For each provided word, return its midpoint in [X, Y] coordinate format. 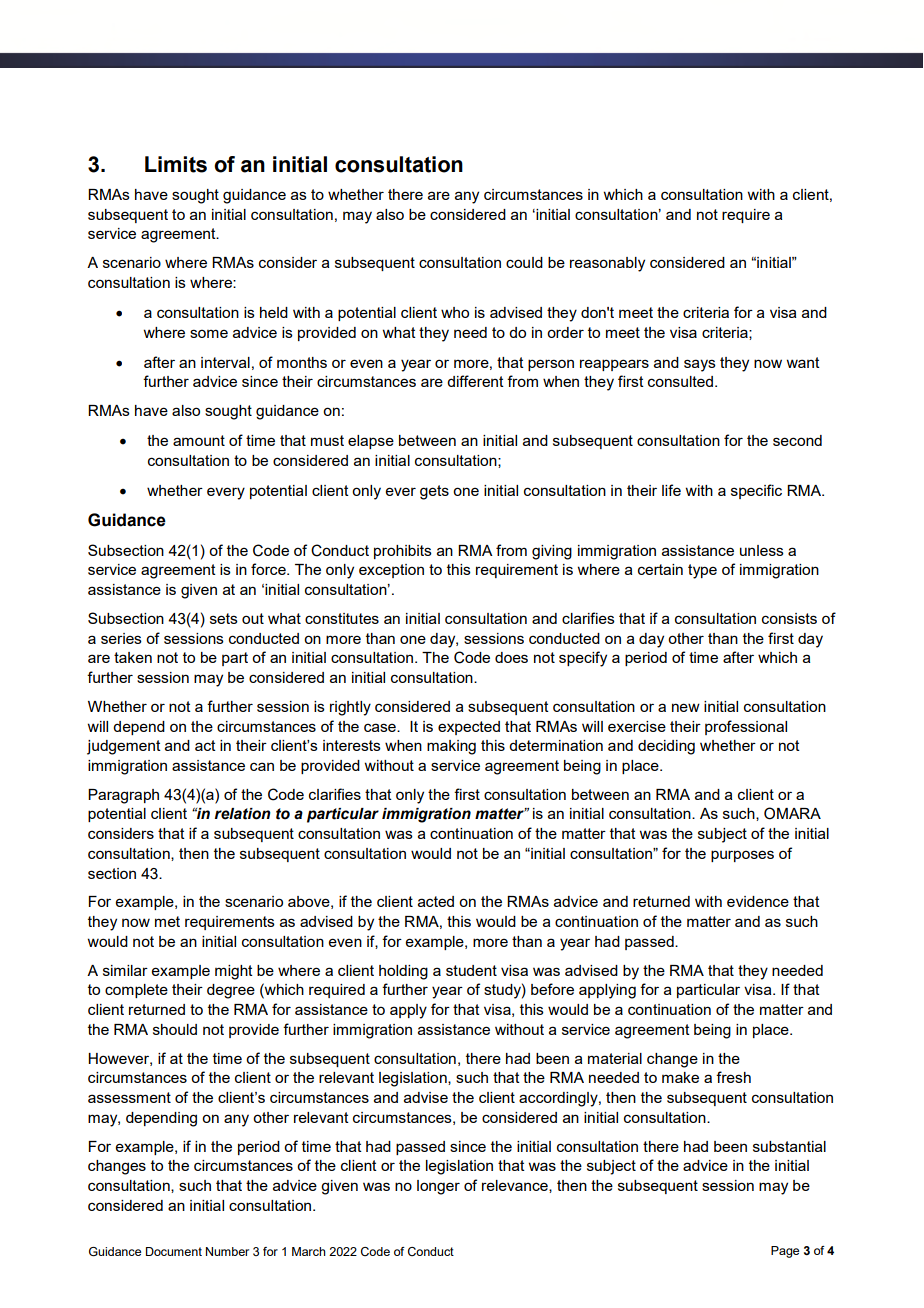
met [167, 921]
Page [785, 1252]
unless [762, 550]
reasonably [607, 264]
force [269, 569]
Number [227, 1251]
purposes [742, 856]
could [524, 262]
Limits [176, 164]
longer [438, 1187]
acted [436, 901]
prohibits [403, 552]
